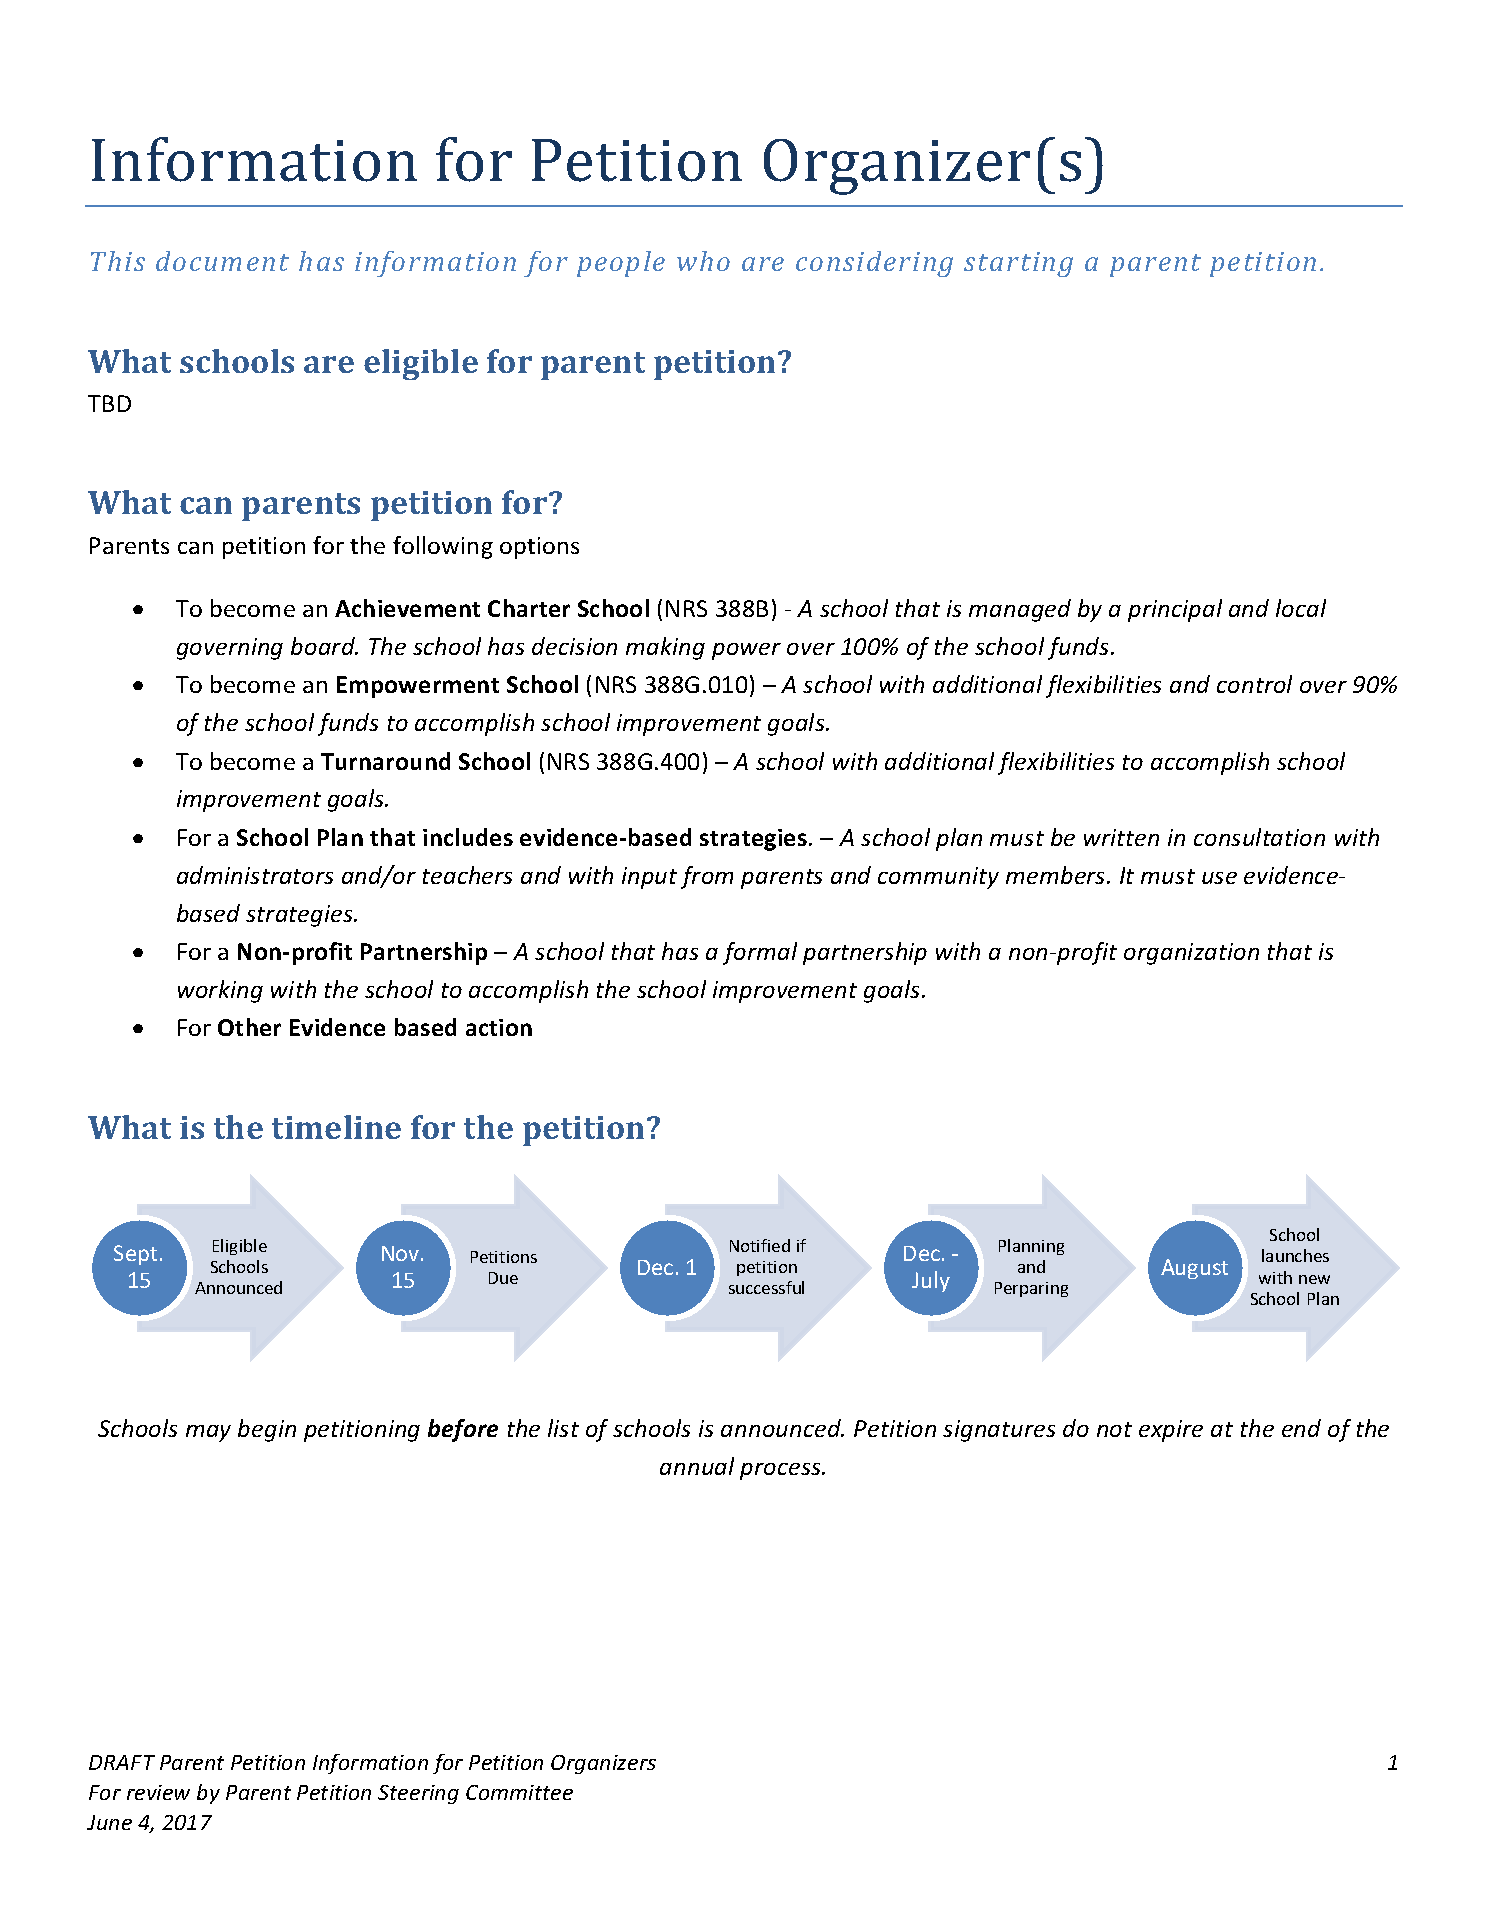 This screenshot has width=1486, height=1923. What do you see at coordinates (135, 1255) in the screenshot?
I see `Sept` at bounding box center [135, 1255].
